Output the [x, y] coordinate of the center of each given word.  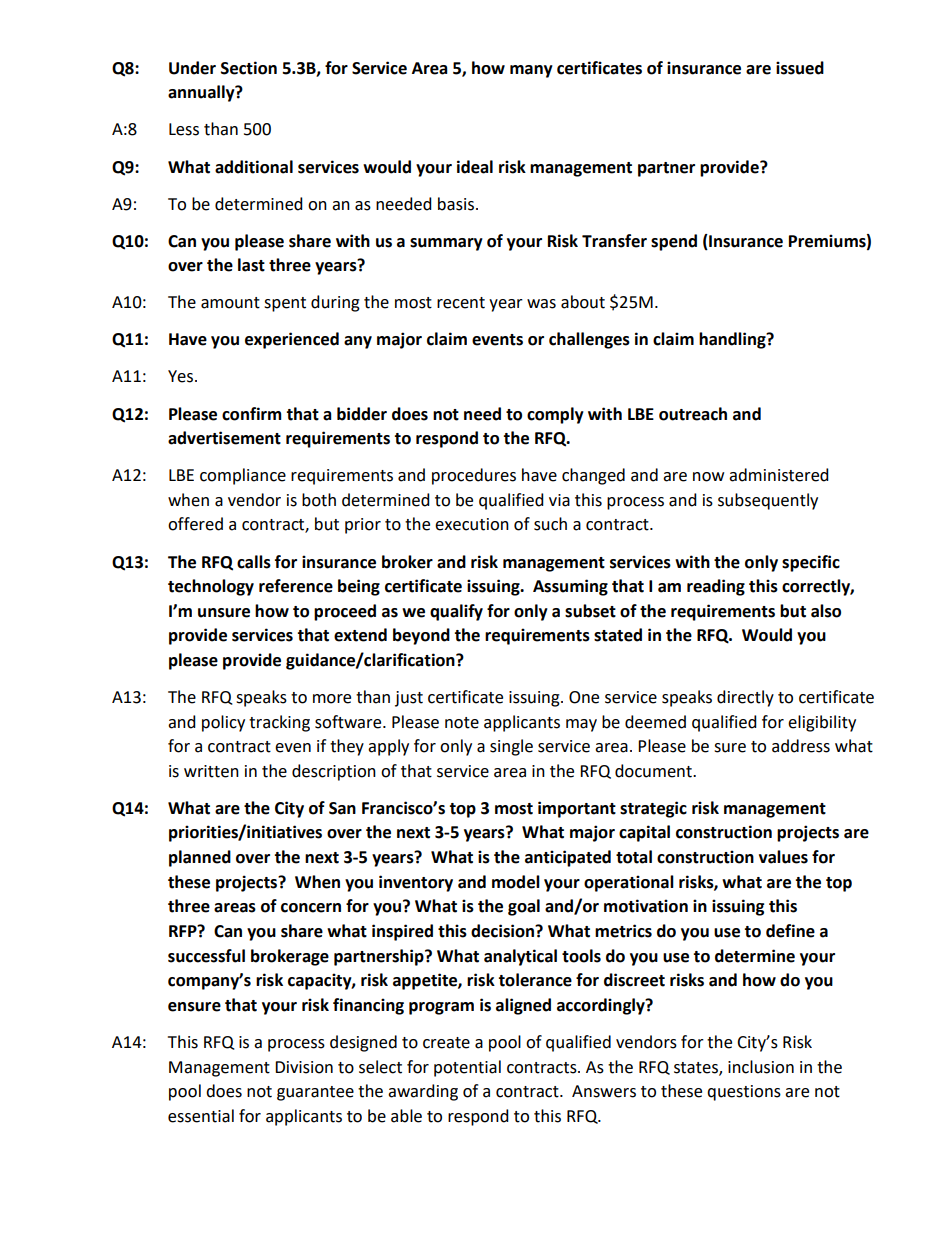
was [541, 304]
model [516, 882]
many [531, 71]
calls [254, 562]
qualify [456, 612]
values [783, 857]
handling [733, 340]
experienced [292, 340]
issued [800, 68]
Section [249, 68]
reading [716, 587]
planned [200, 858]
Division [304, 1067]
